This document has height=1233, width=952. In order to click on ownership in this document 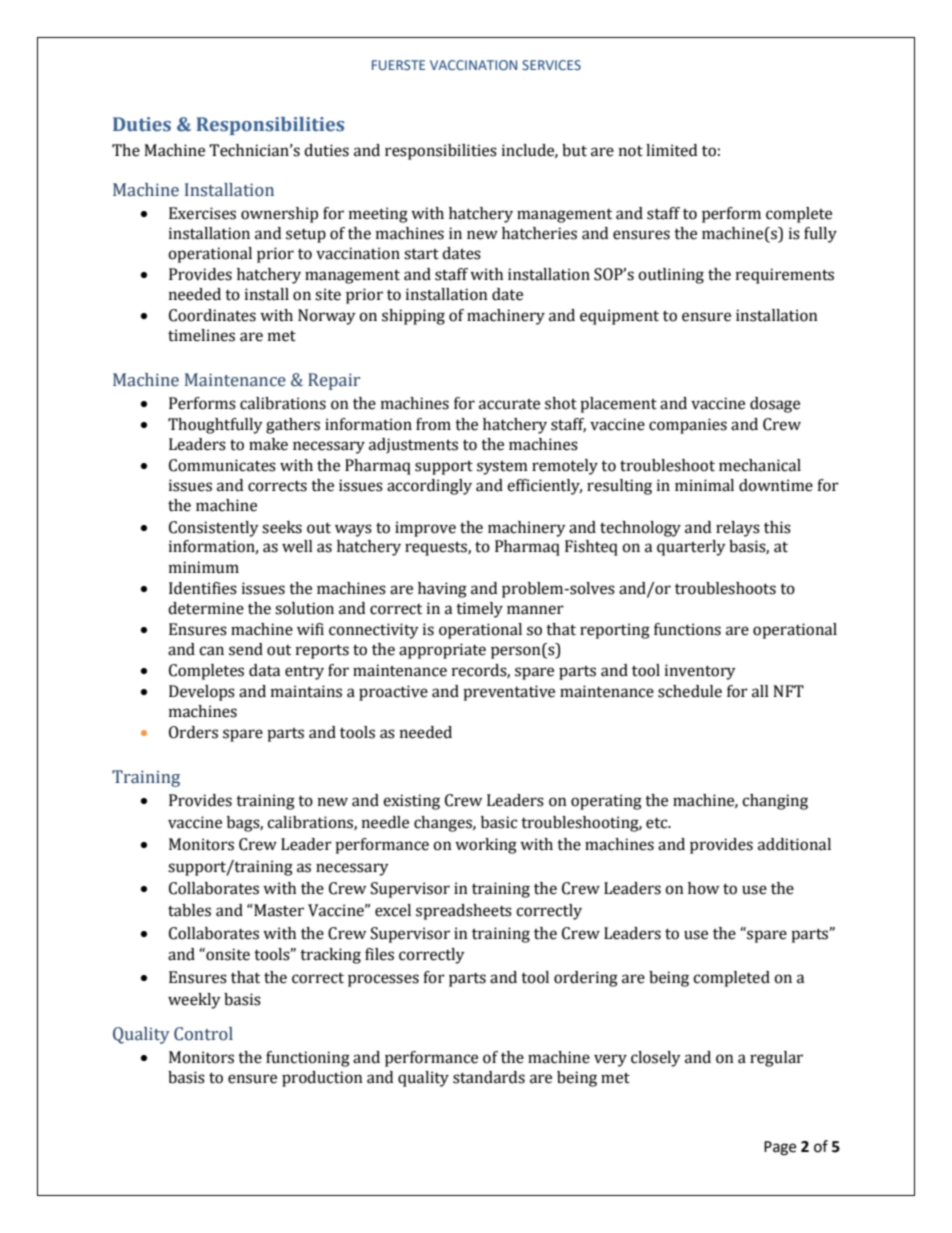, I will do `click(279, 215)`.
